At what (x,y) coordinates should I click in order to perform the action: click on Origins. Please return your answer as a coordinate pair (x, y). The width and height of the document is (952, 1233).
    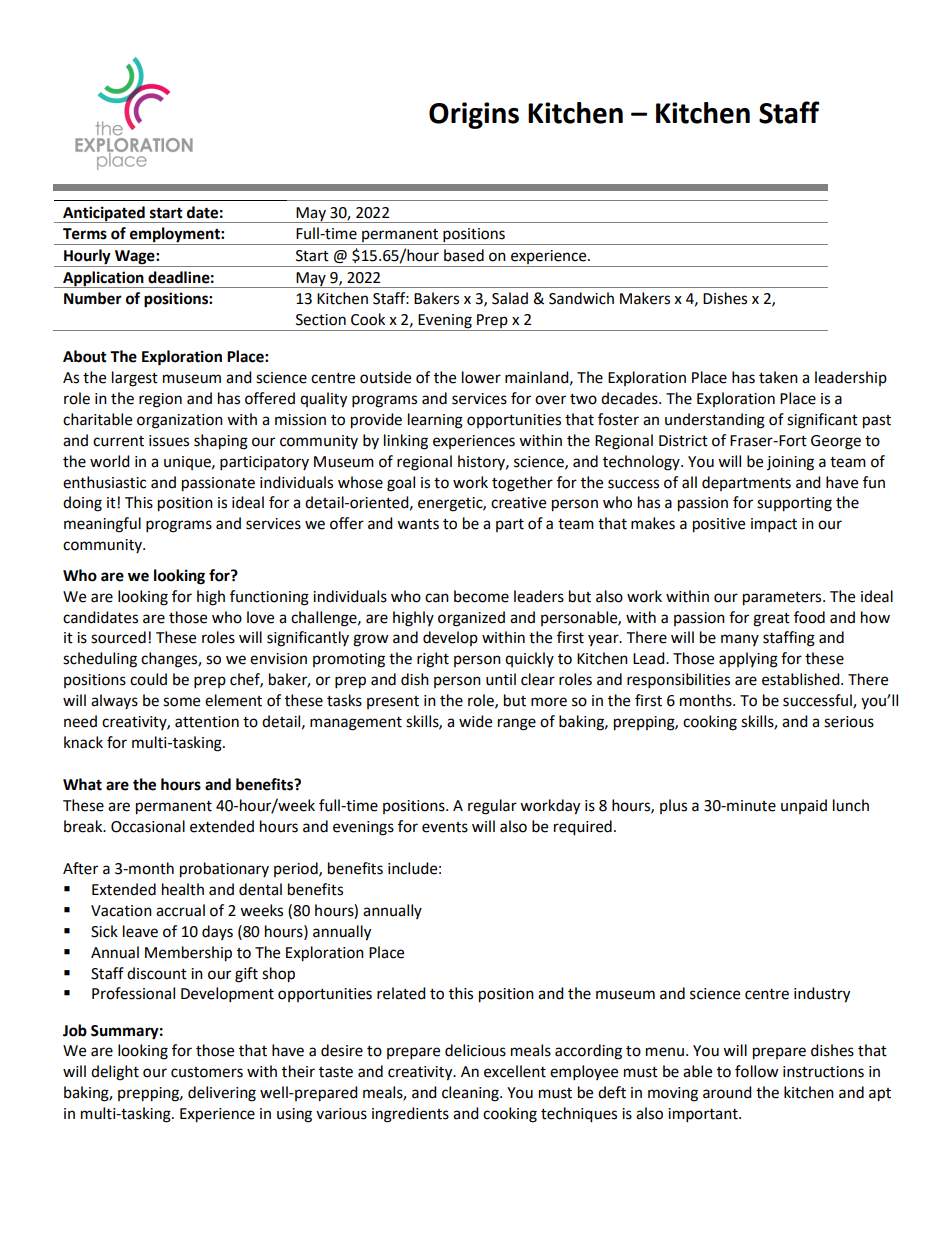
    Looking at the image, I should click on (474, 115).
